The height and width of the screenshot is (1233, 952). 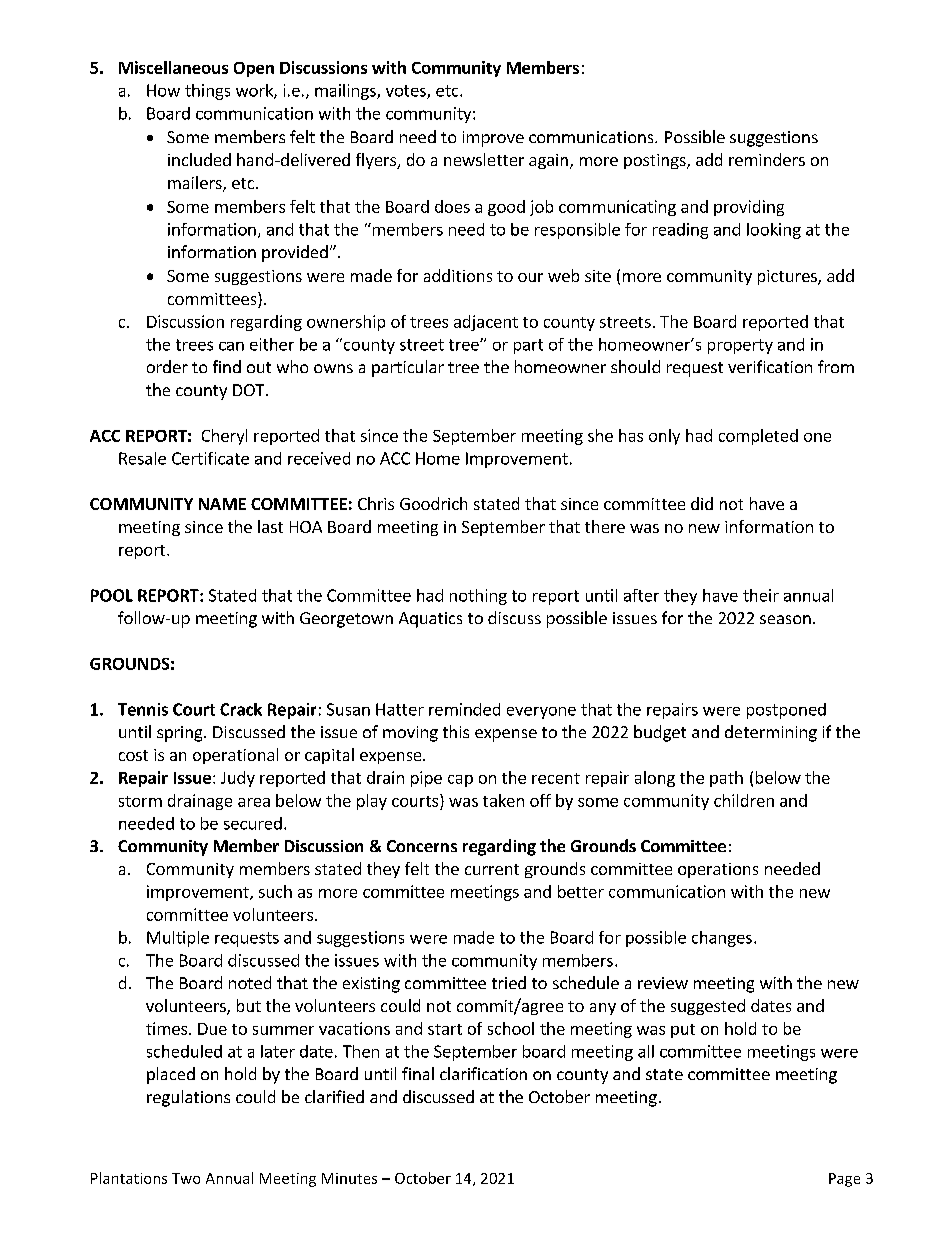 What do you see at coordinates (207, 92) in the screenshot?
I see `things` at bounding box center [207, 92].
